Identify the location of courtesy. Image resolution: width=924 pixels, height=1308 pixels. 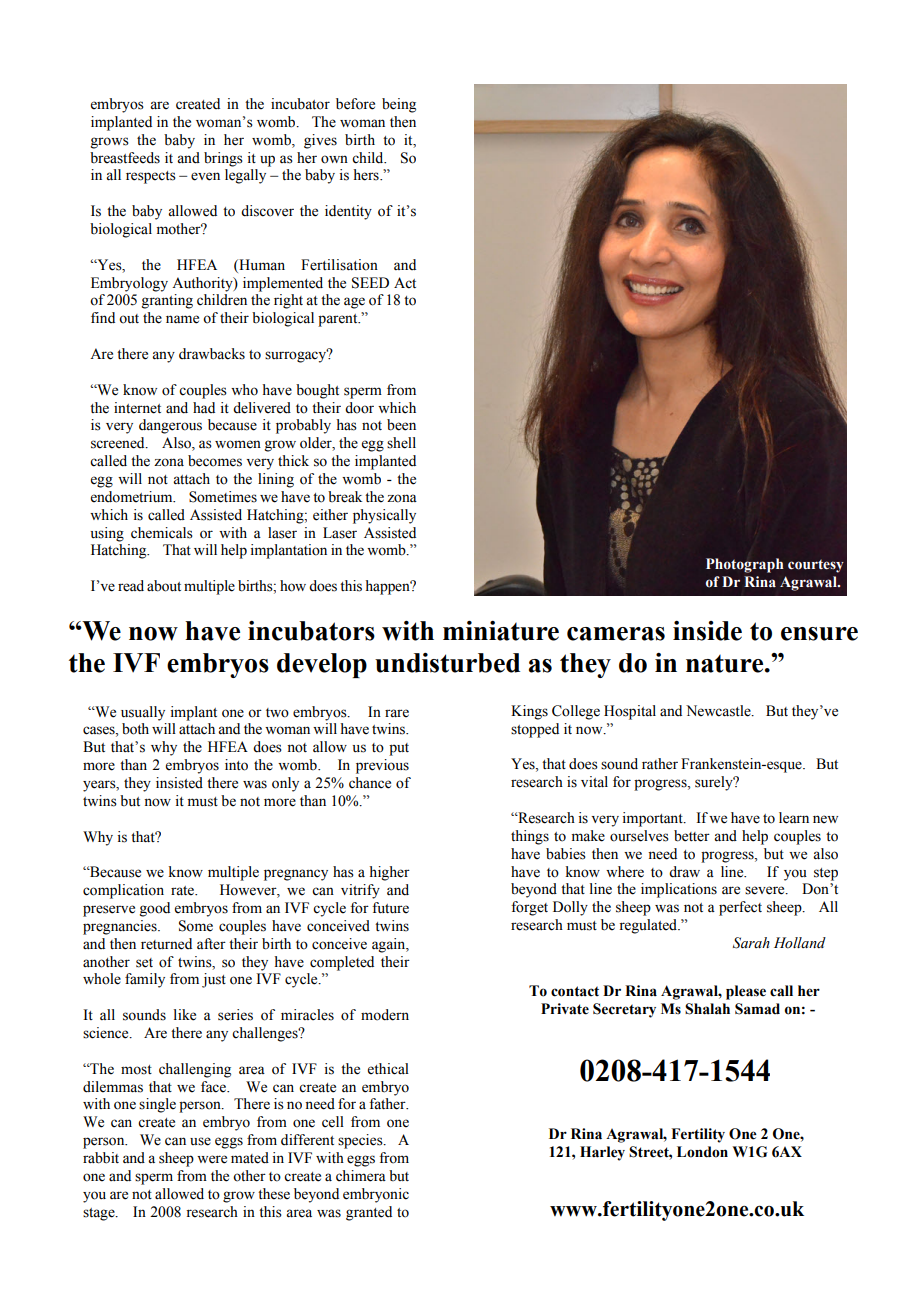
(816, 566).
